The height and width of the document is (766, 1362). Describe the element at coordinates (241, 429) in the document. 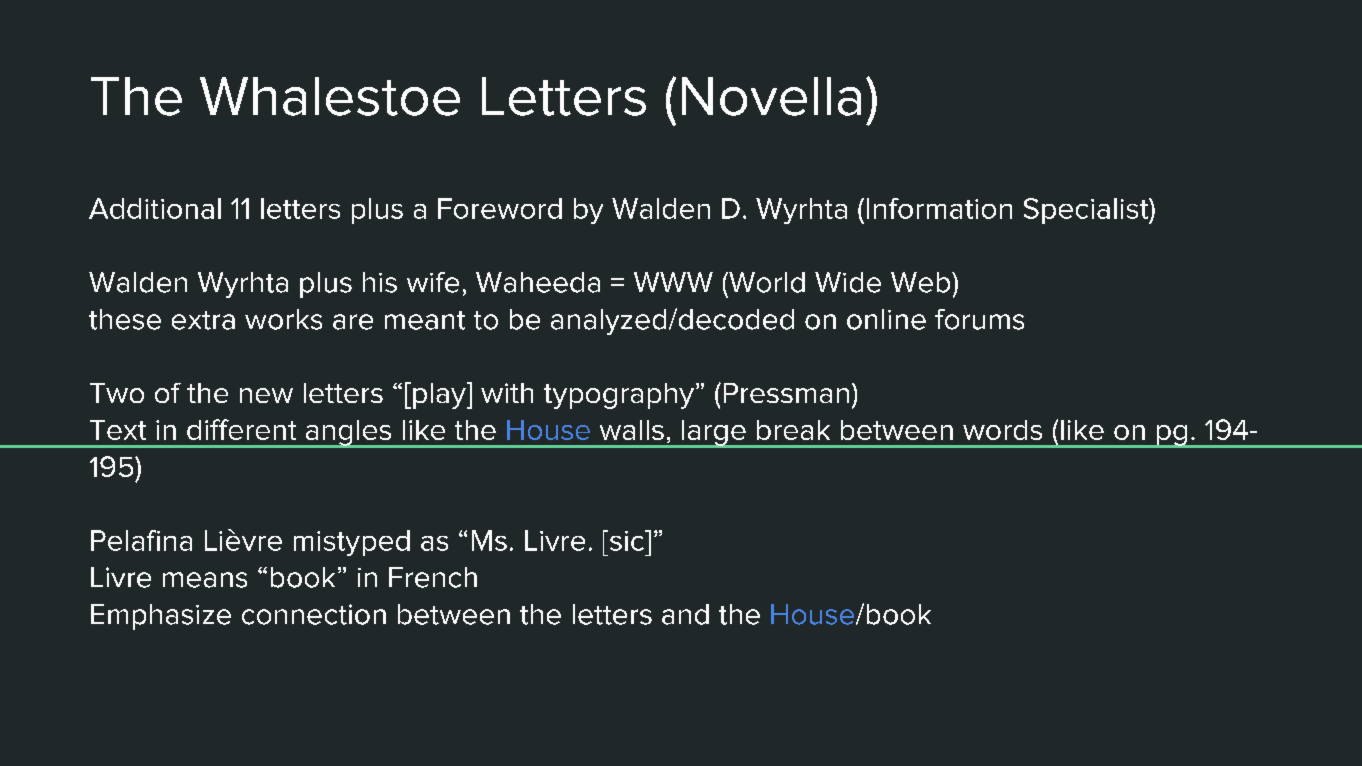

I see `different` at that location.
